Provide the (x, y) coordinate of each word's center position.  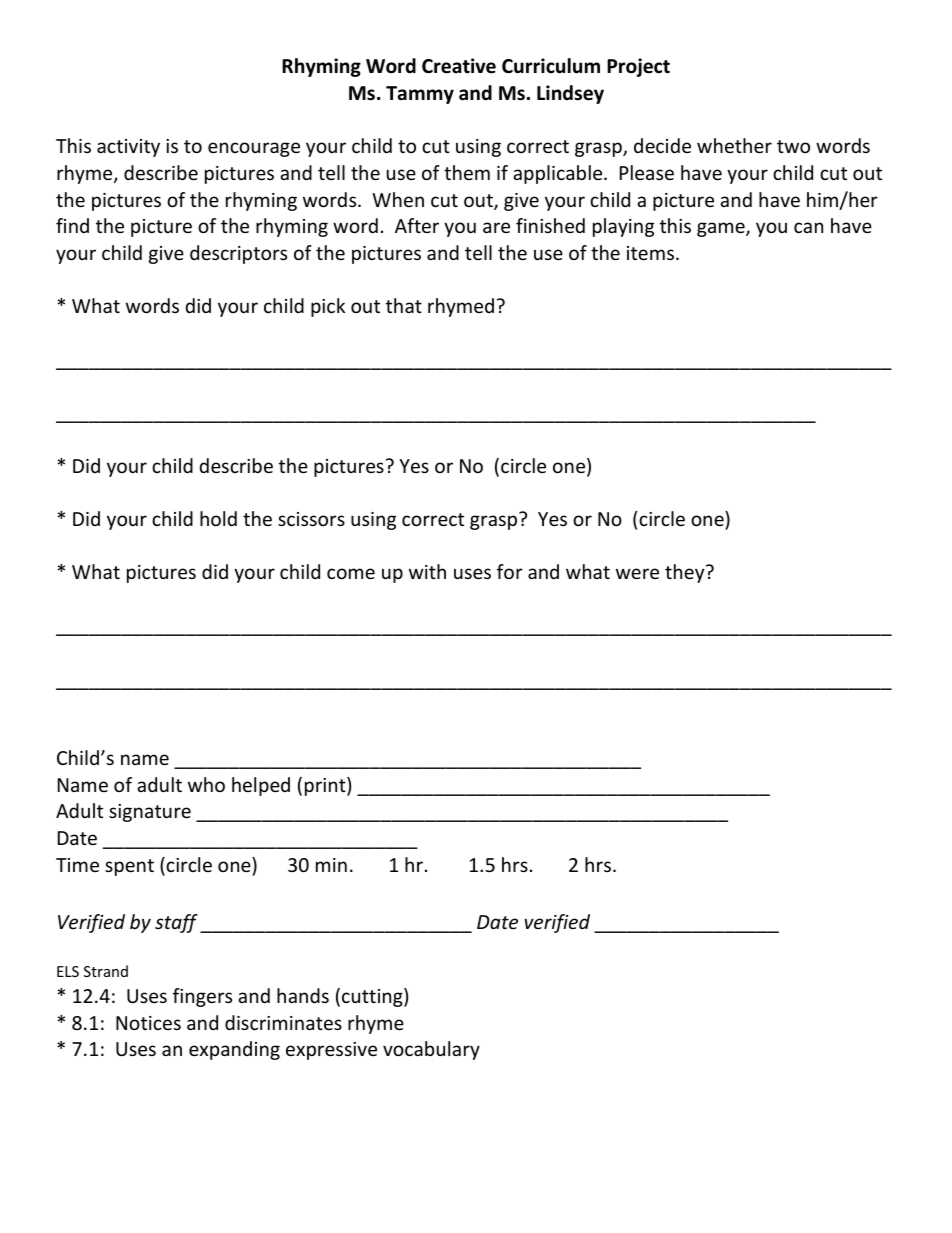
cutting (373, 997)
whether (734, 145)
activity (128, 148)
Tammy (420, 95)
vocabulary (431, 1050)
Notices (148, 1023)
